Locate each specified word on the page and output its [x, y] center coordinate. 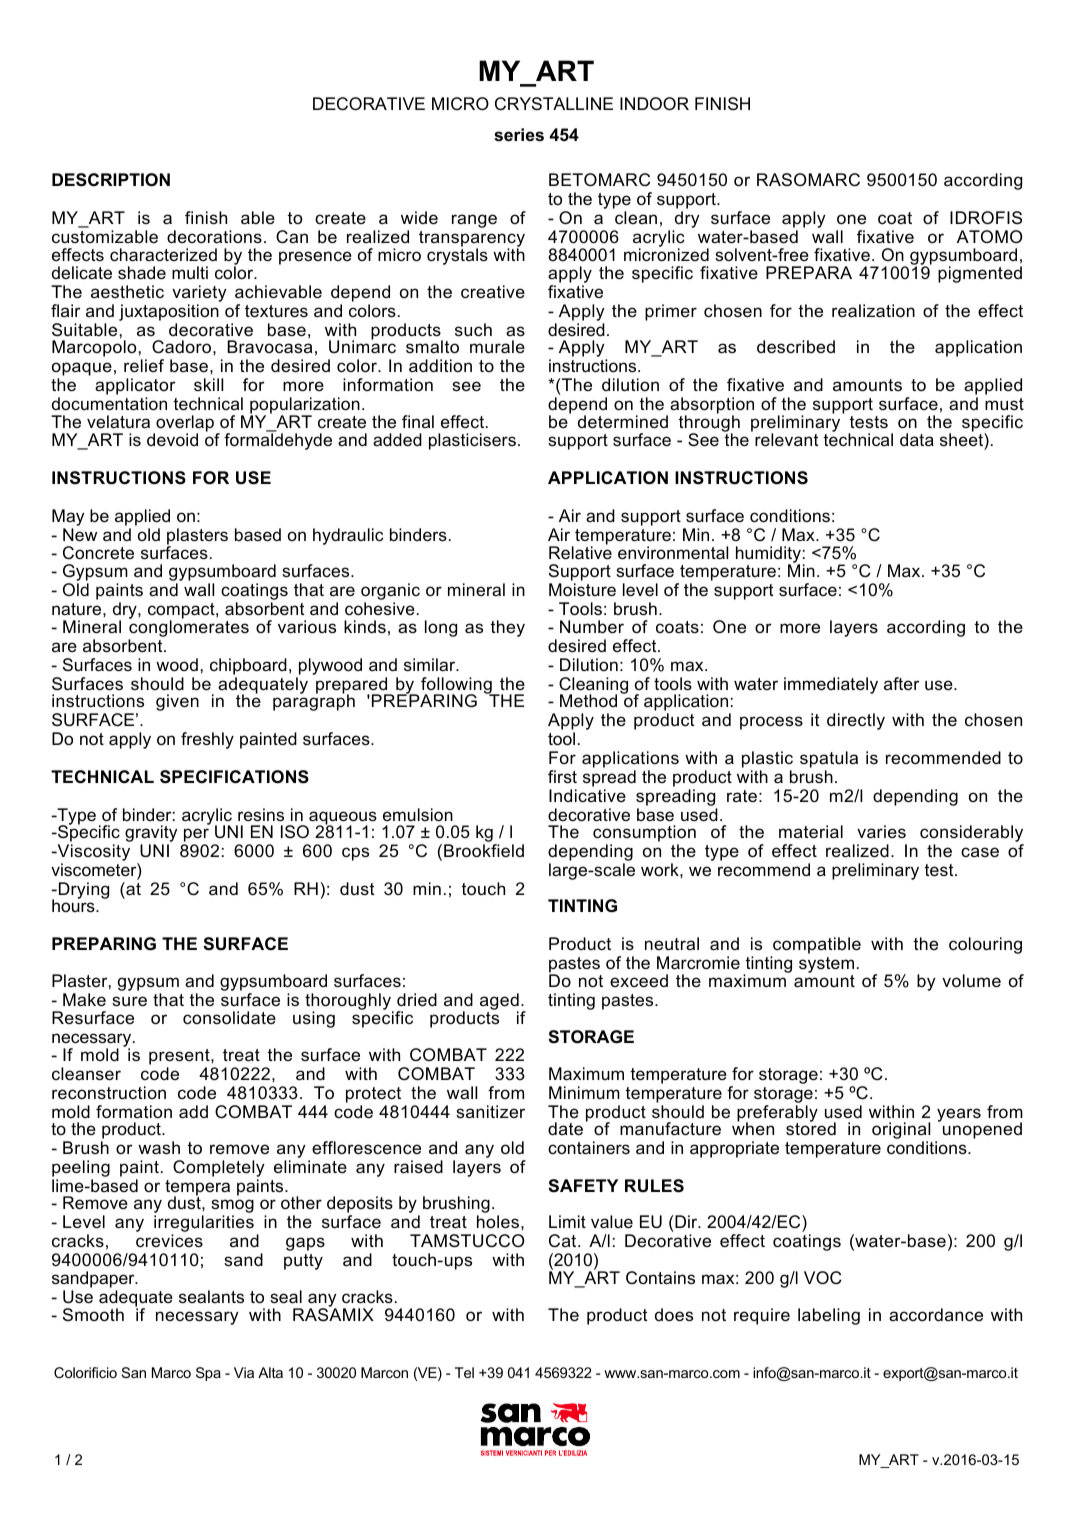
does [674, 1315]
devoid [172, 440]
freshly [207, 740]
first [562, 776]
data [917, 440]
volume [971, 981]
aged [499, 1002]
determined [623, 422]
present [180, 1057]
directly [856, 721]
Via [244, 1372]
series [519, 135]
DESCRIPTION [111, 180]
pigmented [980, 274]
